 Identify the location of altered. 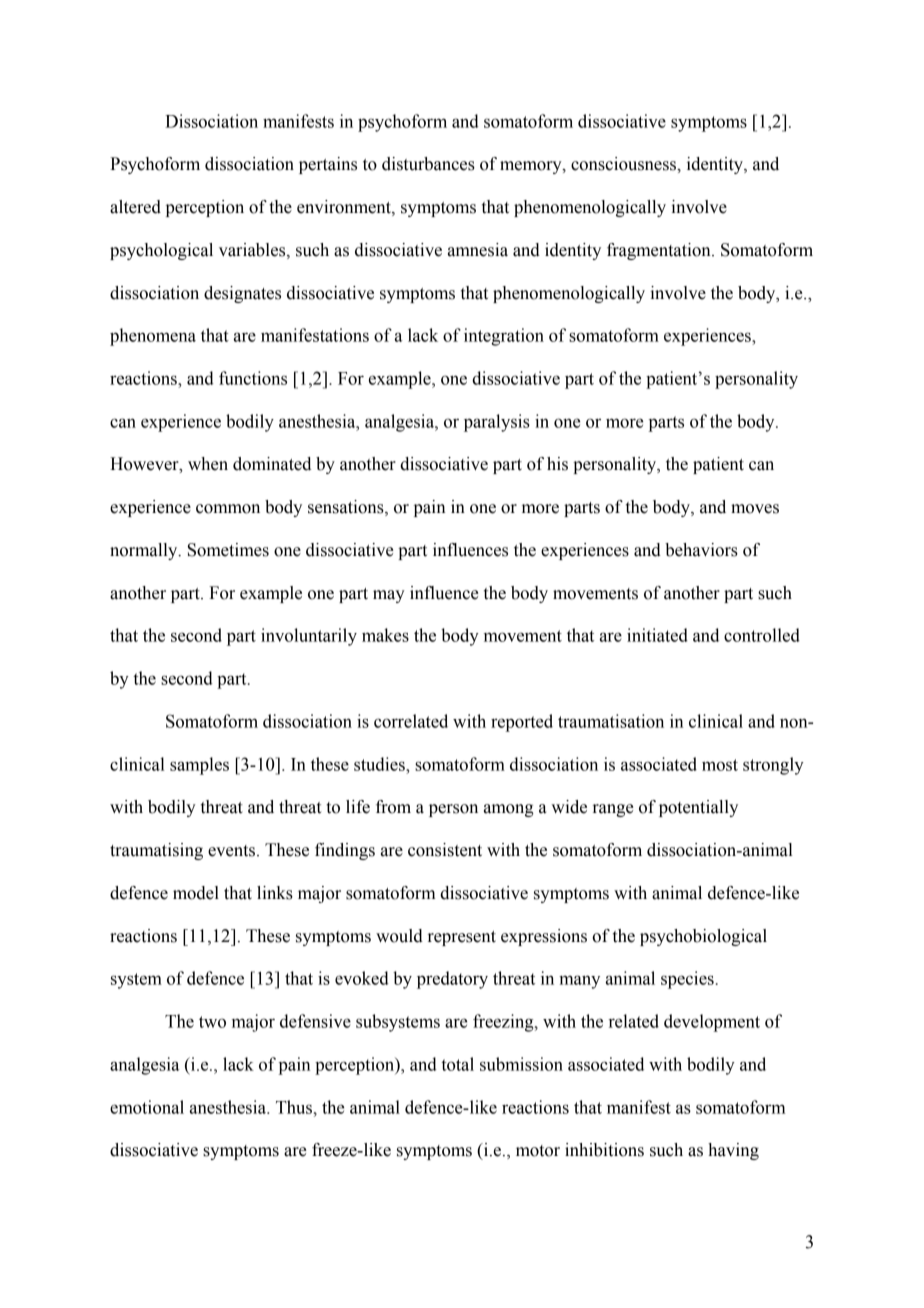
(135, 207).
